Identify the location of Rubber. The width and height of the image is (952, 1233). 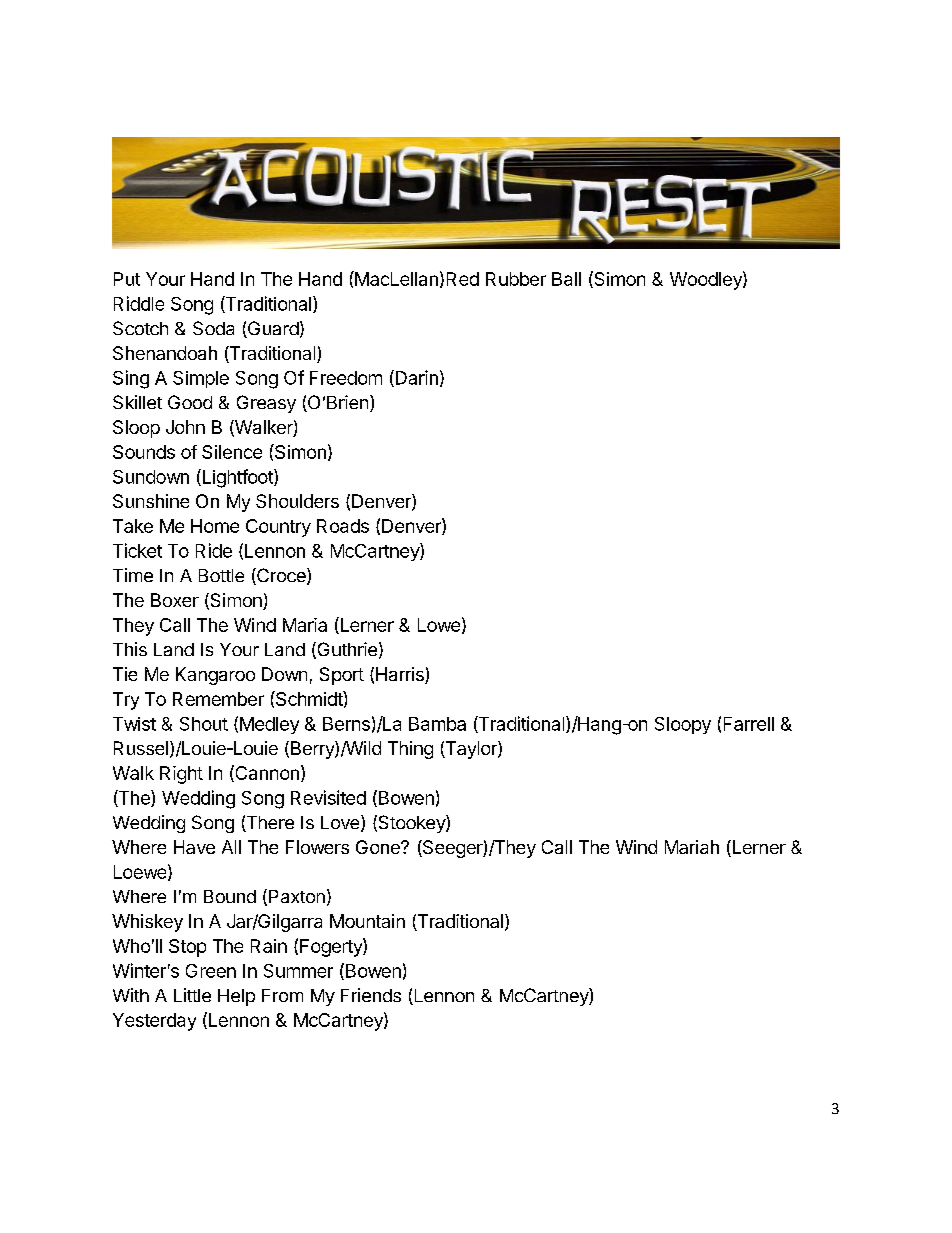
(516, 279).
